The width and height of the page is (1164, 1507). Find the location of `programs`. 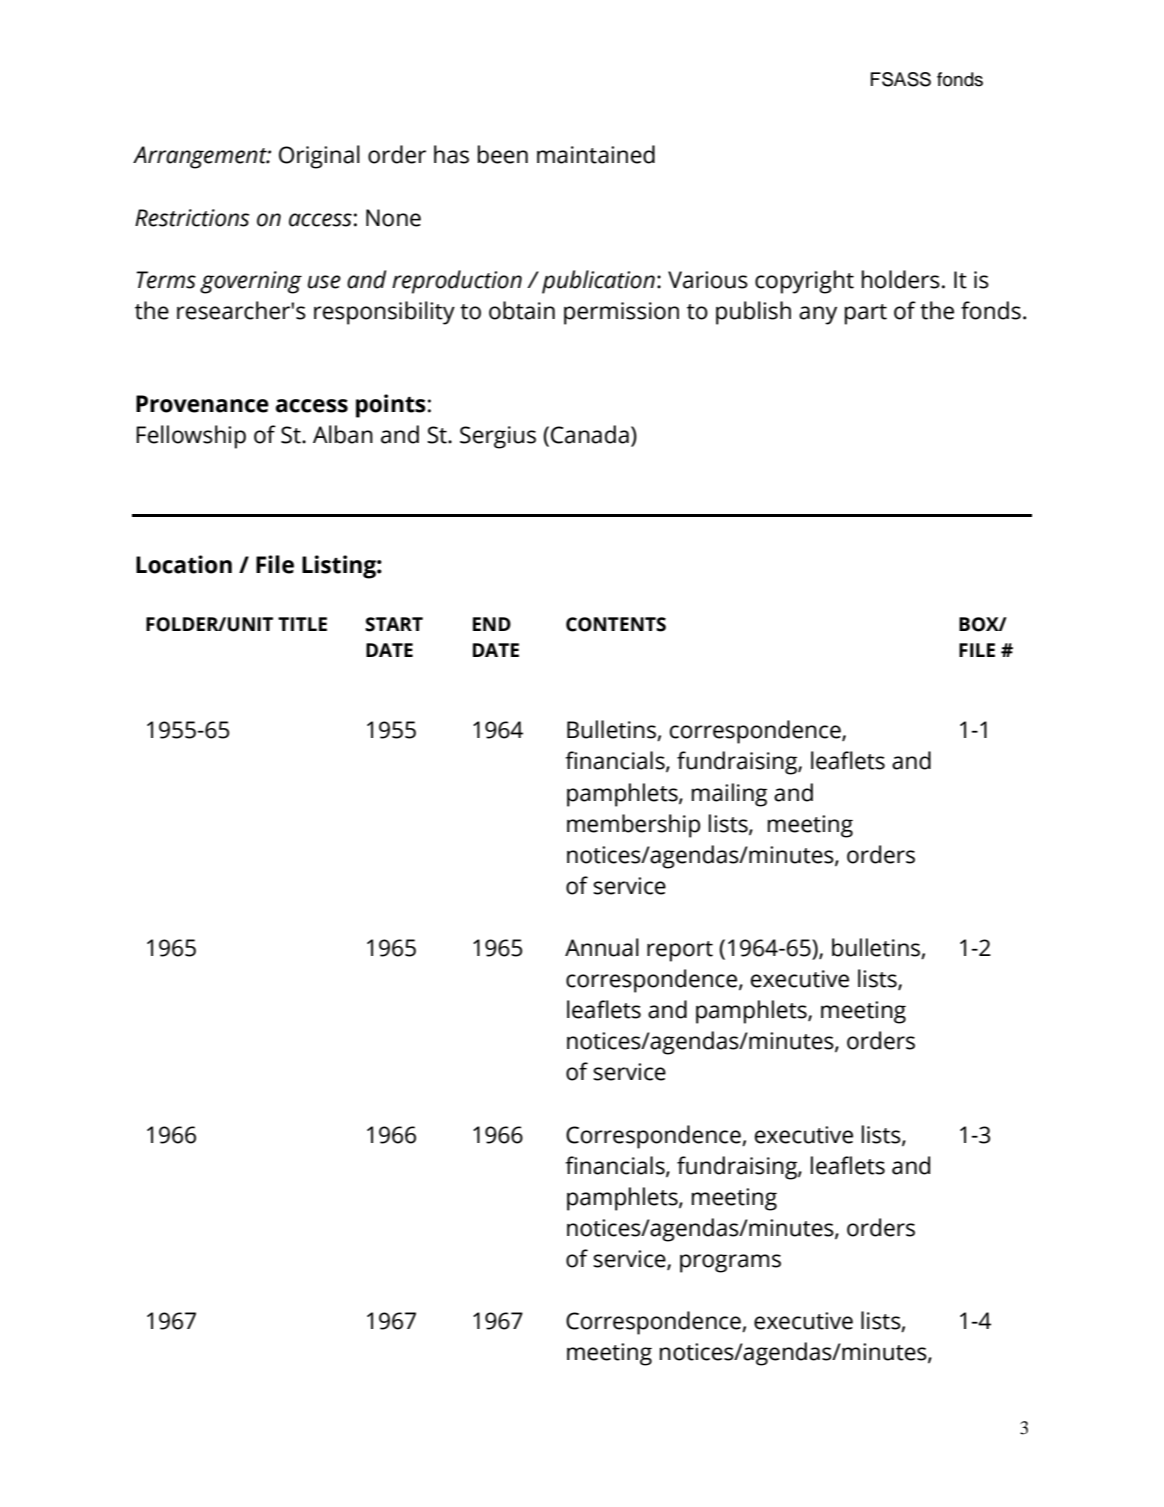

programs is located at coordinates (730, 1263).
